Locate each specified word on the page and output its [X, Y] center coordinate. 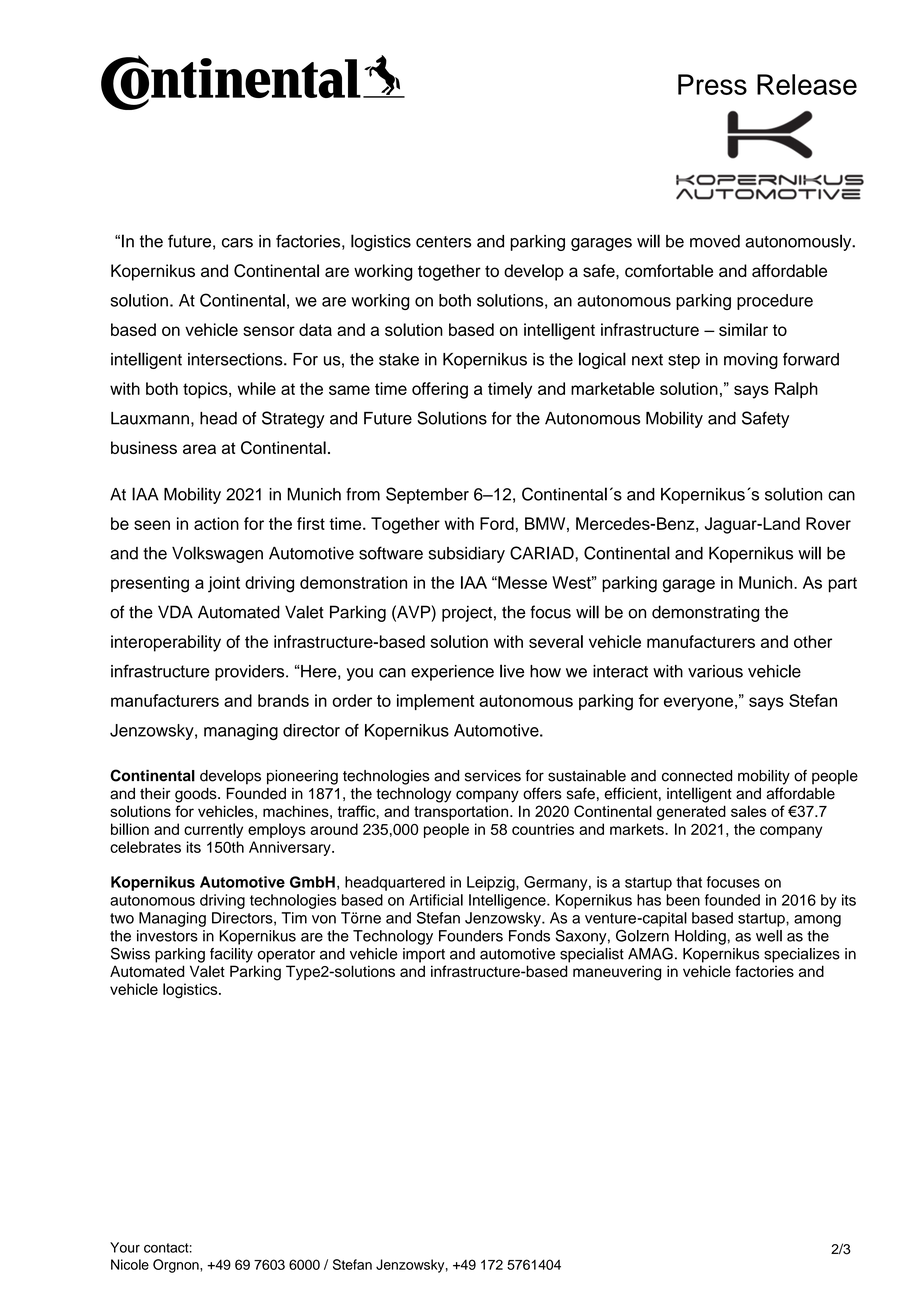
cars [237, 243]
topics [206, 390]
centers [443, 242]
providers [251, 673]
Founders [471, 936]
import [424, 955]
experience [452, 673]
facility [231, 955]
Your [125, 1247]
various [715, 671]
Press [712, 84]
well [769, 936]
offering [440, 390]
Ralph [796, 390]
